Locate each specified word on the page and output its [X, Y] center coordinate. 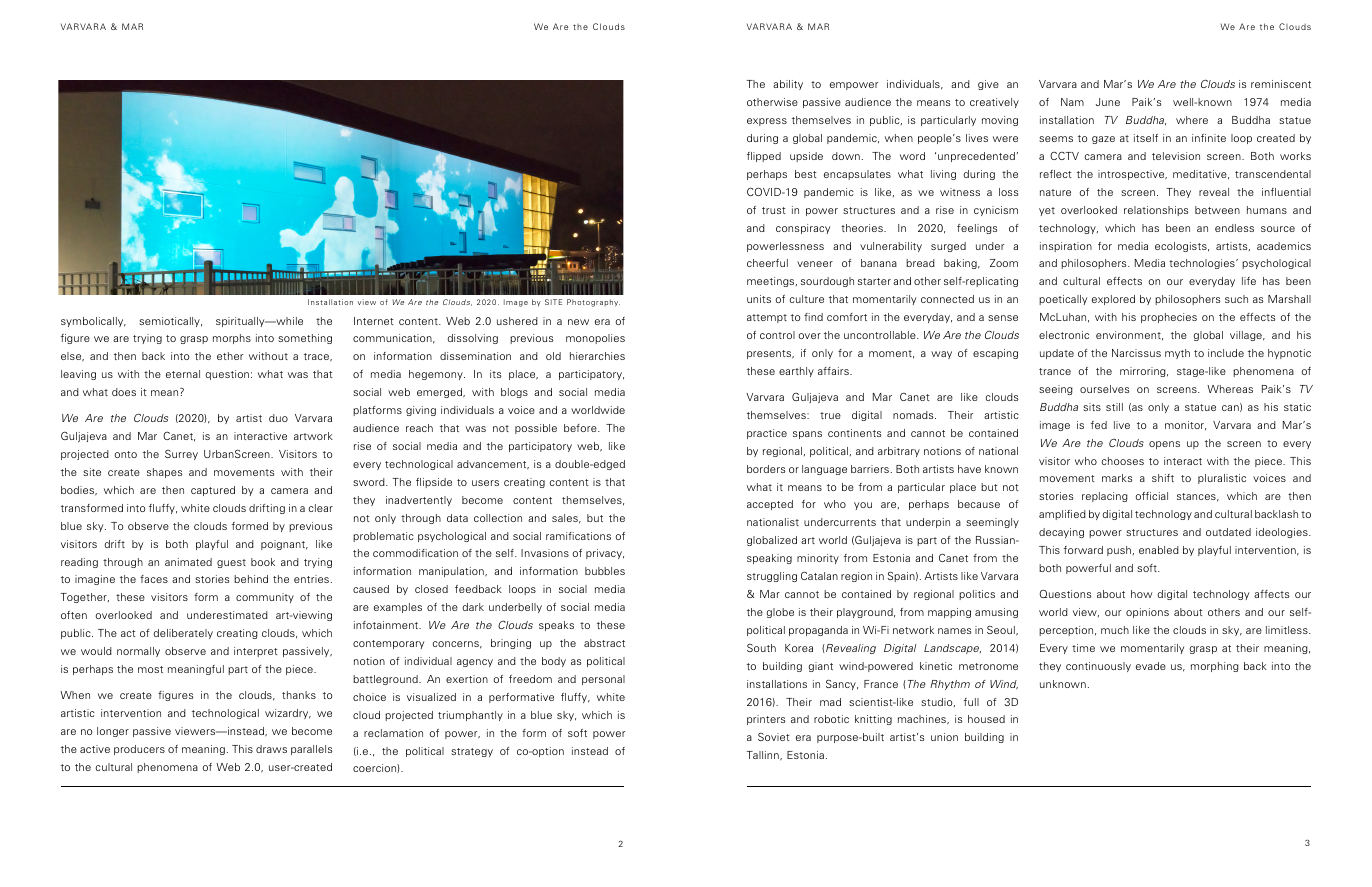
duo [278, 418]
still [1114, 407]
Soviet [774, 737]
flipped [764, 157]
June [1108, 102]
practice [767, 434]
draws [271, 749]
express [767, 122]
